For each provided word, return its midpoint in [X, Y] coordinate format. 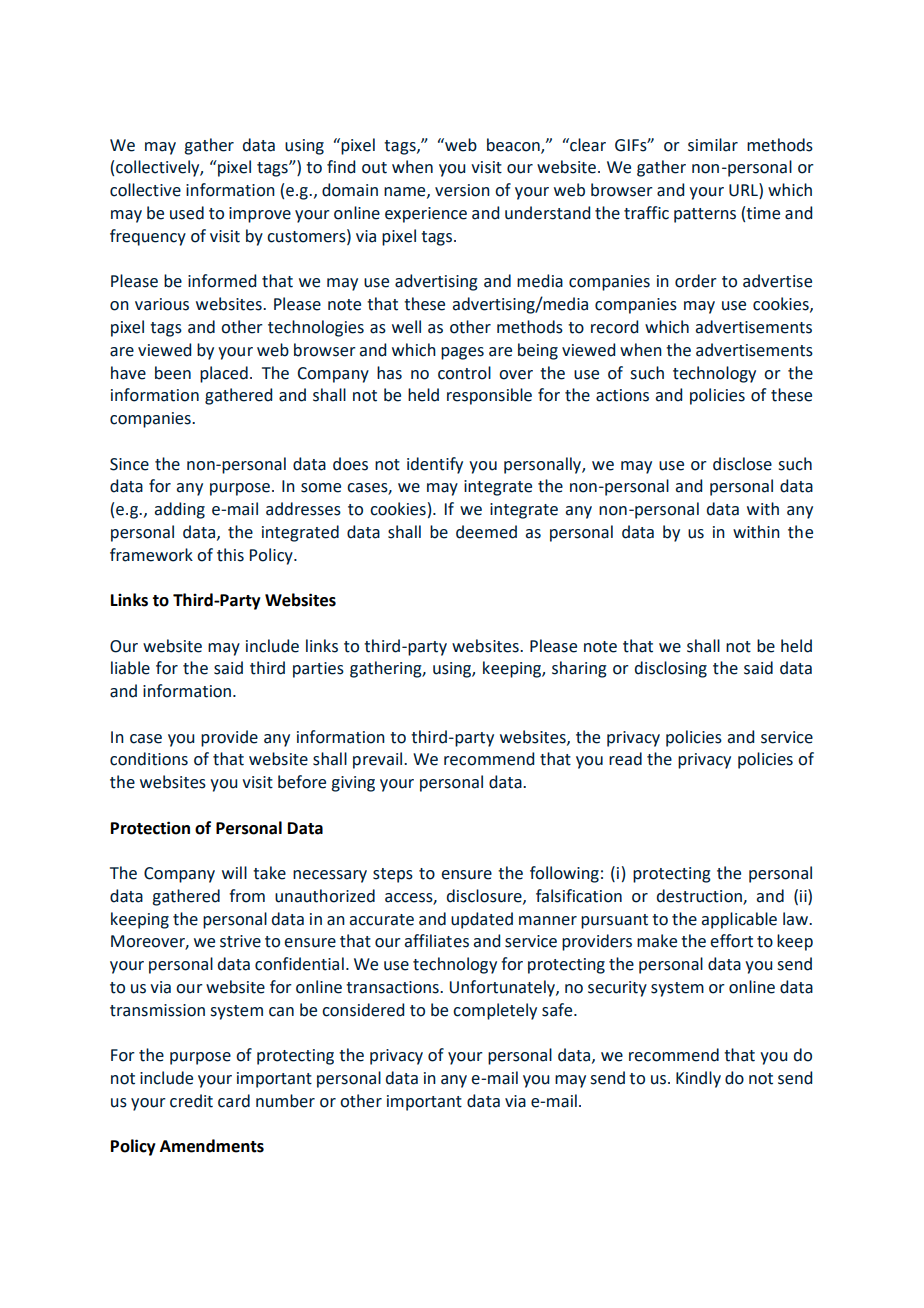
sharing [579, 669]
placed [224, 374]
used [187, 213]
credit [191, 1101]
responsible [489, 396]
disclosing [671, 669]
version [462, 190]
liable [130, 668]
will [234, 872]
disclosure [485, 896]
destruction [700, 896]
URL [744, 191]
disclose [742, 464]
